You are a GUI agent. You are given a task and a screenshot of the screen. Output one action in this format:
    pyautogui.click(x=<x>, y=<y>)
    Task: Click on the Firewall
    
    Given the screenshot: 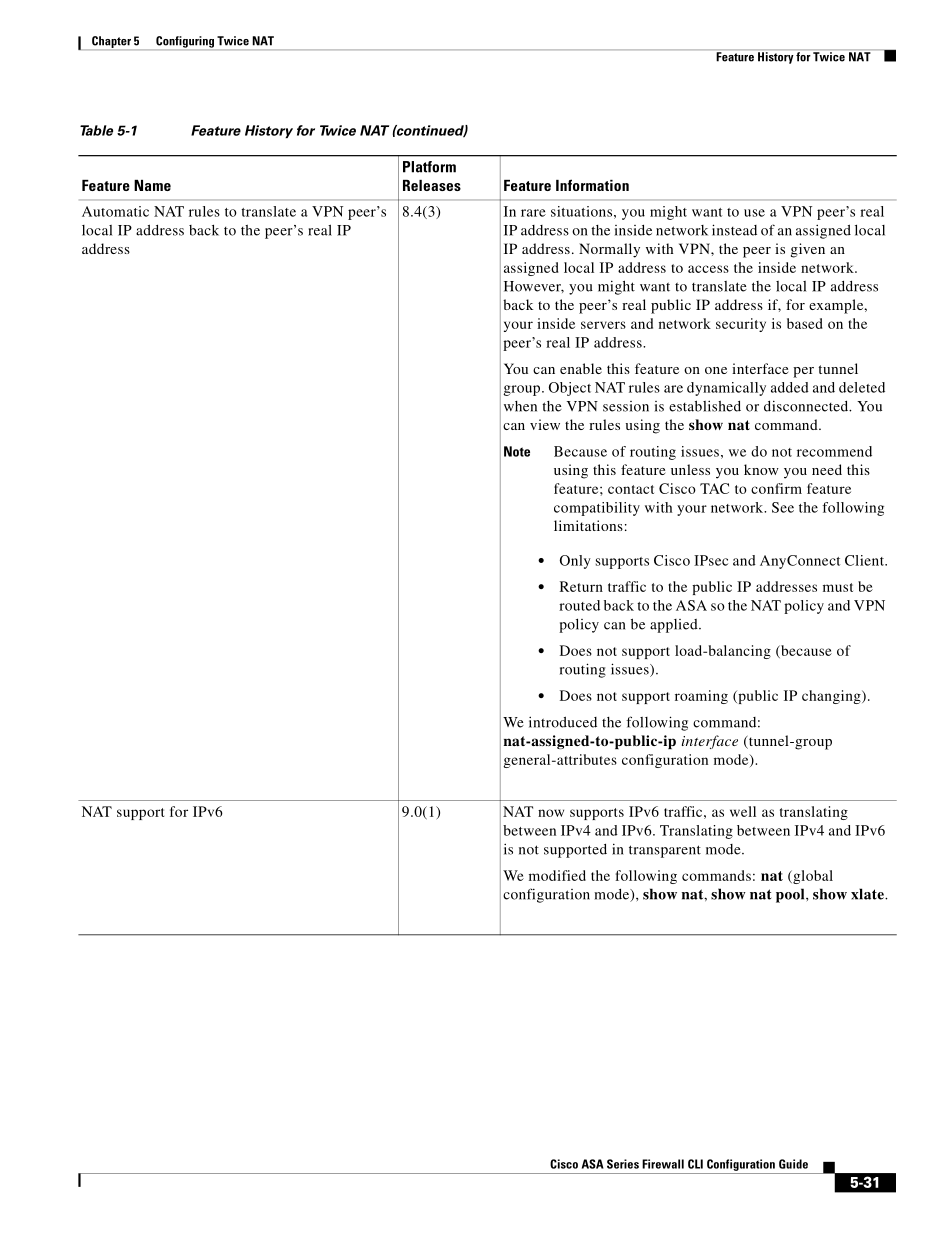 What is the action you would take?
    pyautogui.click(x=663, y=1164)
